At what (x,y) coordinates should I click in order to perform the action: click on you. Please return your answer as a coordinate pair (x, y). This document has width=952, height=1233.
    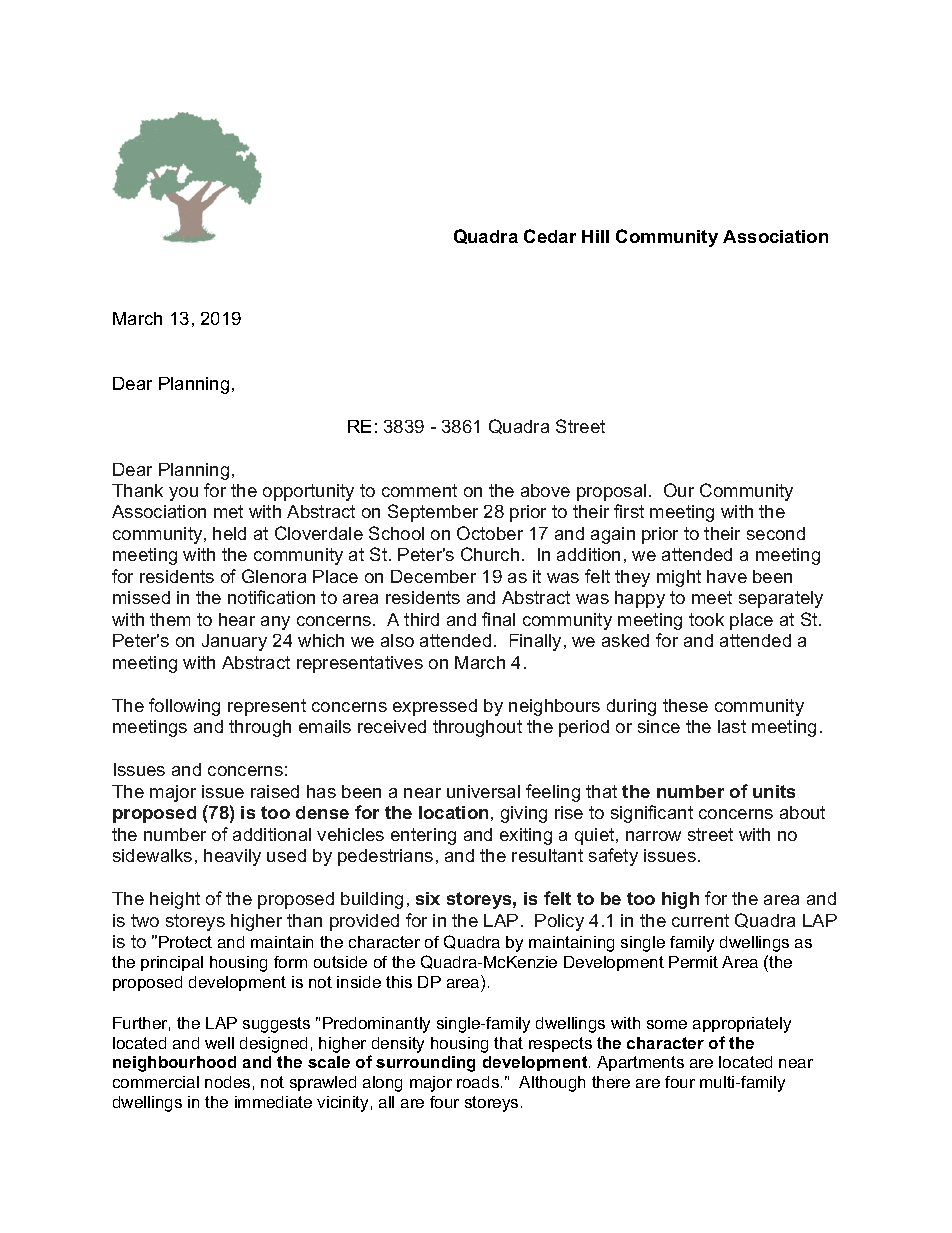
    Looking at the image, I should click on (183, 494).
